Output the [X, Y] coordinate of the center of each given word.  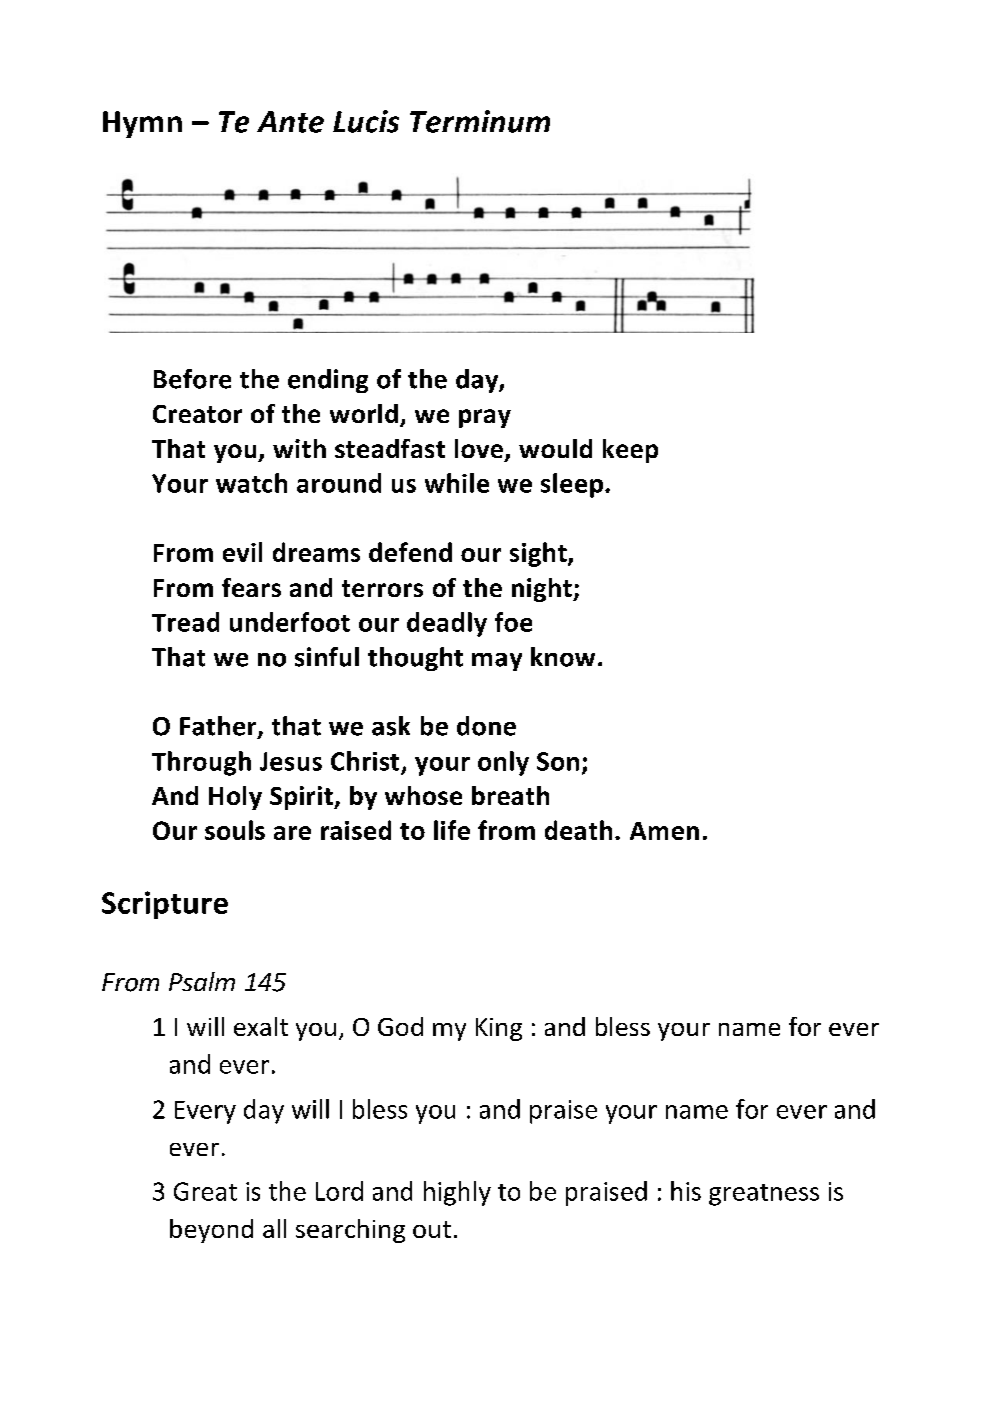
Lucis [366, 121]
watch [251, 483]
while [457, 483]
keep [630, 451]
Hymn [142, 124]
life [452, 830]
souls [235, 830]
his [686, 1191]
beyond [211, 1231]
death [578, 830]
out [432, 1229]
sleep [572, 485]
